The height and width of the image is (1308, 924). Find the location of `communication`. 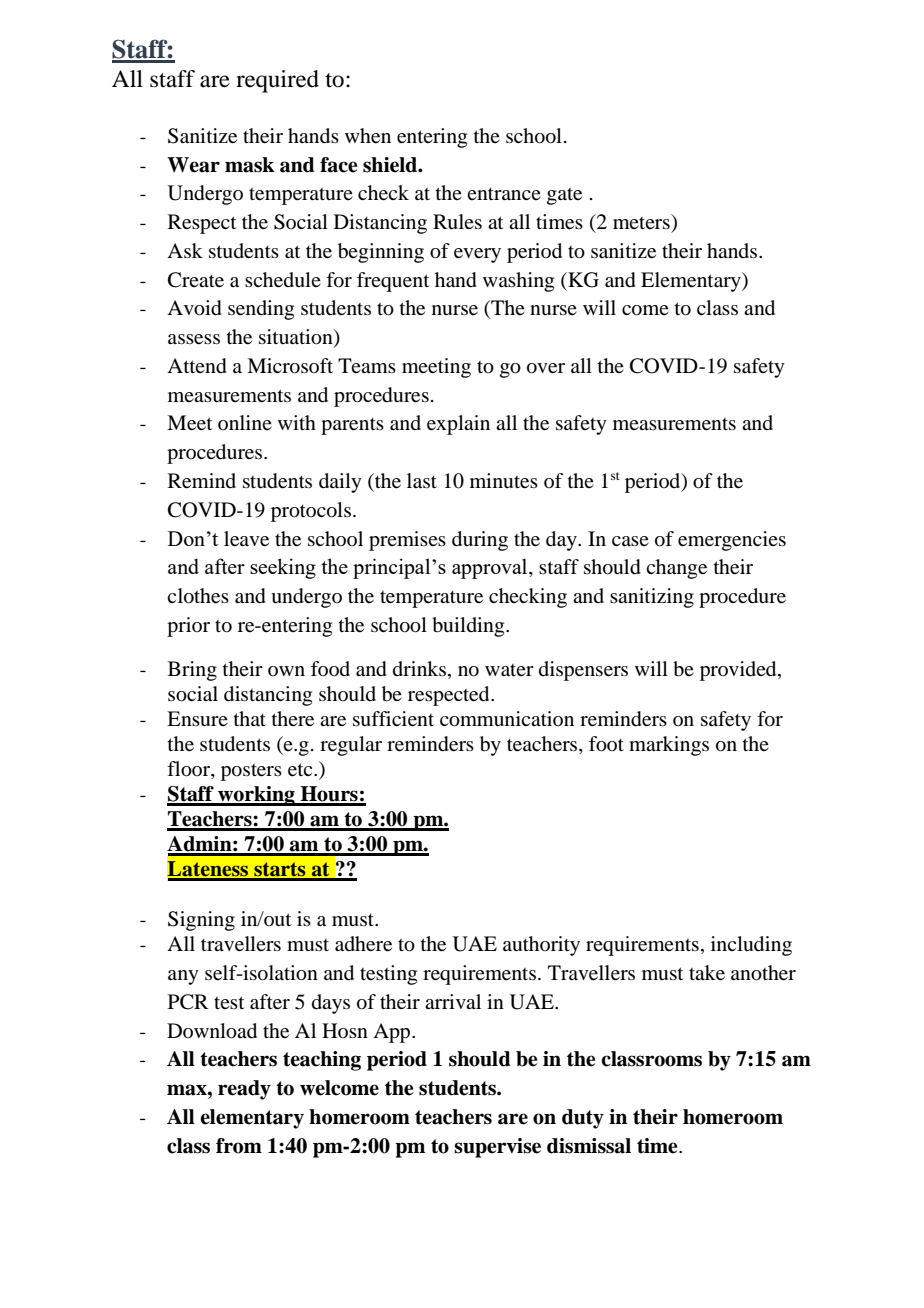

communication is located at coordinates (507, 719).
